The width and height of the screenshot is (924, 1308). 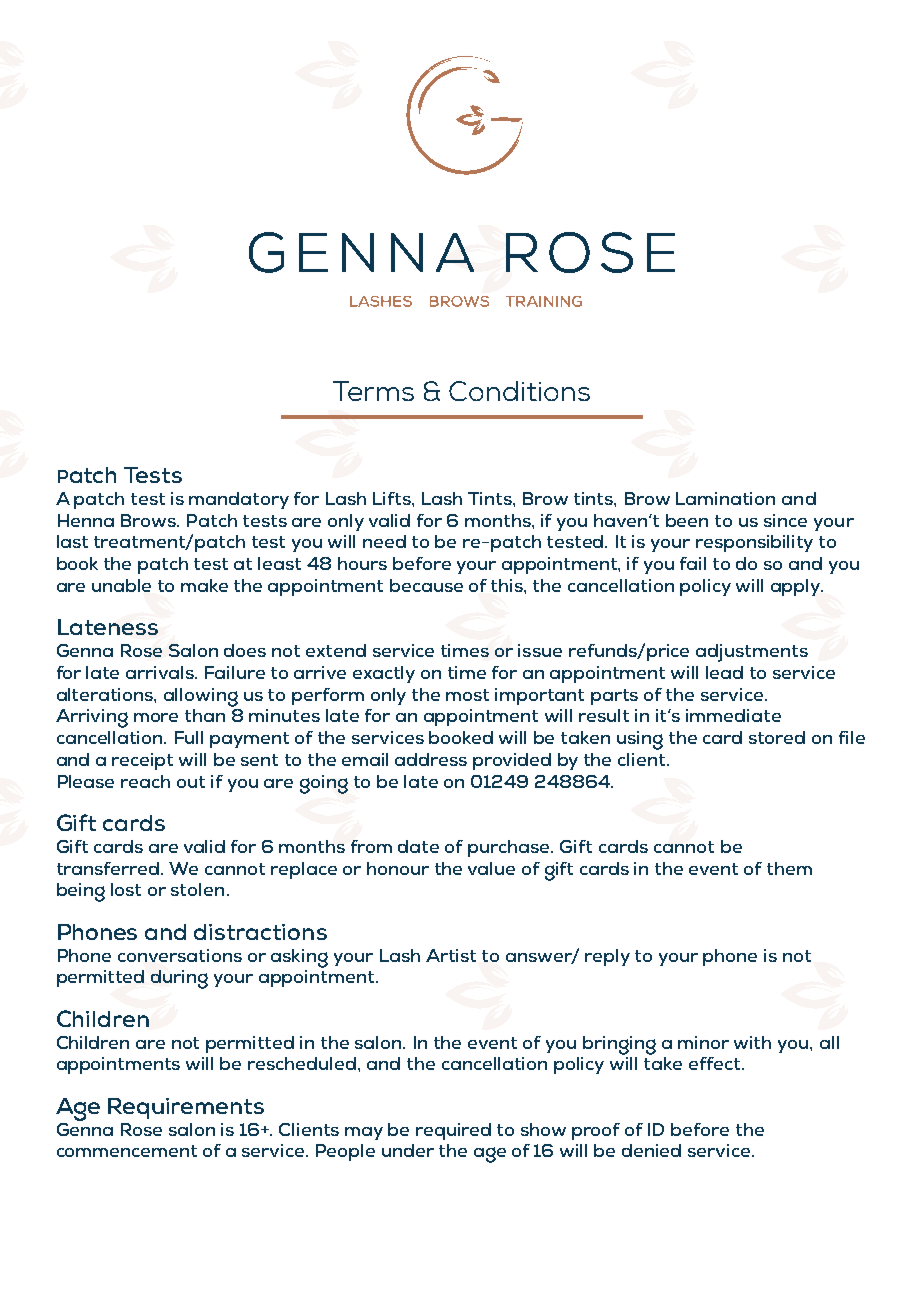 What do you see at coordinates (725, 498) in the screenshot?
I see `Lamination` at bounding box center [725, 498].
